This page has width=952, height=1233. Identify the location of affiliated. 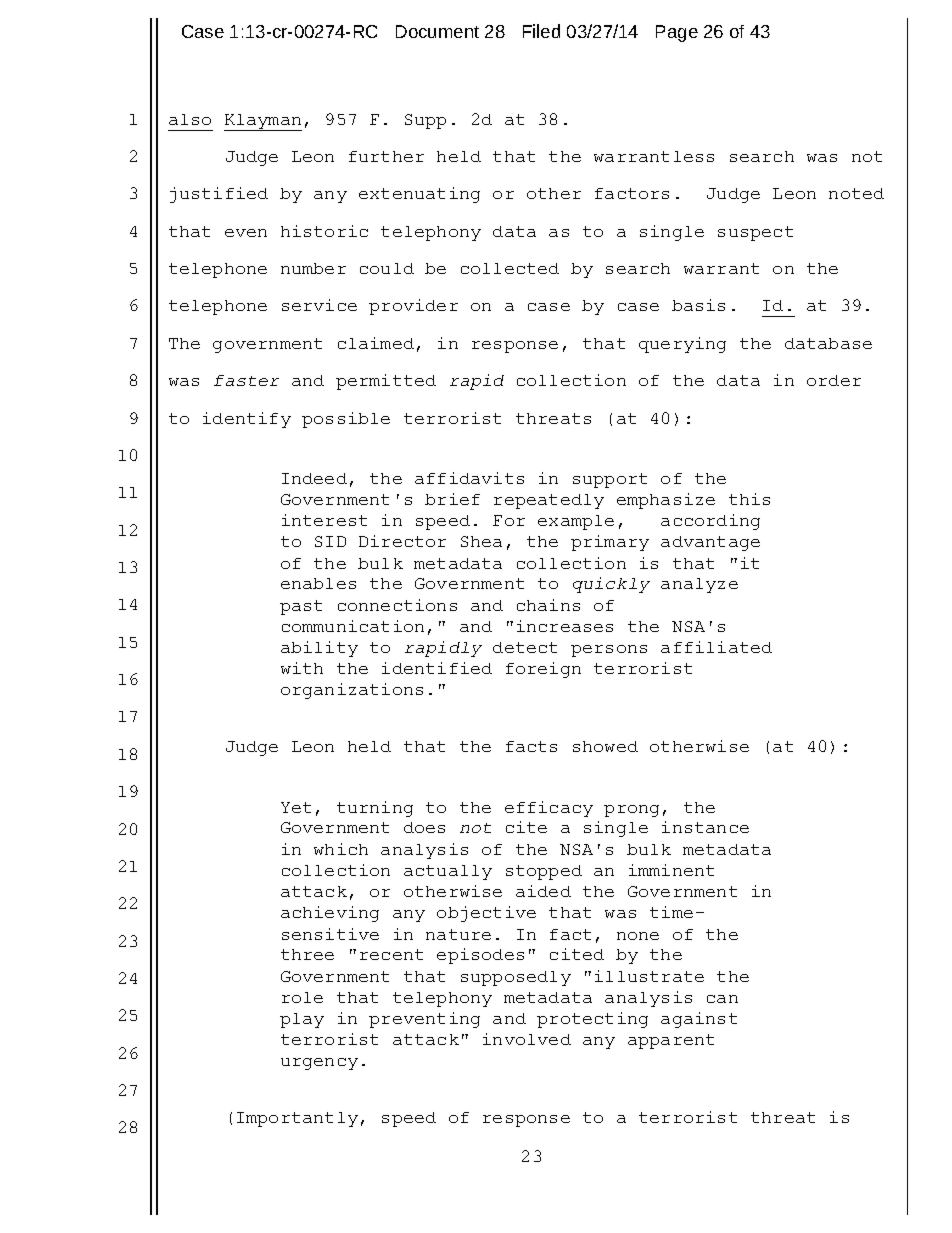
(716, 647).
